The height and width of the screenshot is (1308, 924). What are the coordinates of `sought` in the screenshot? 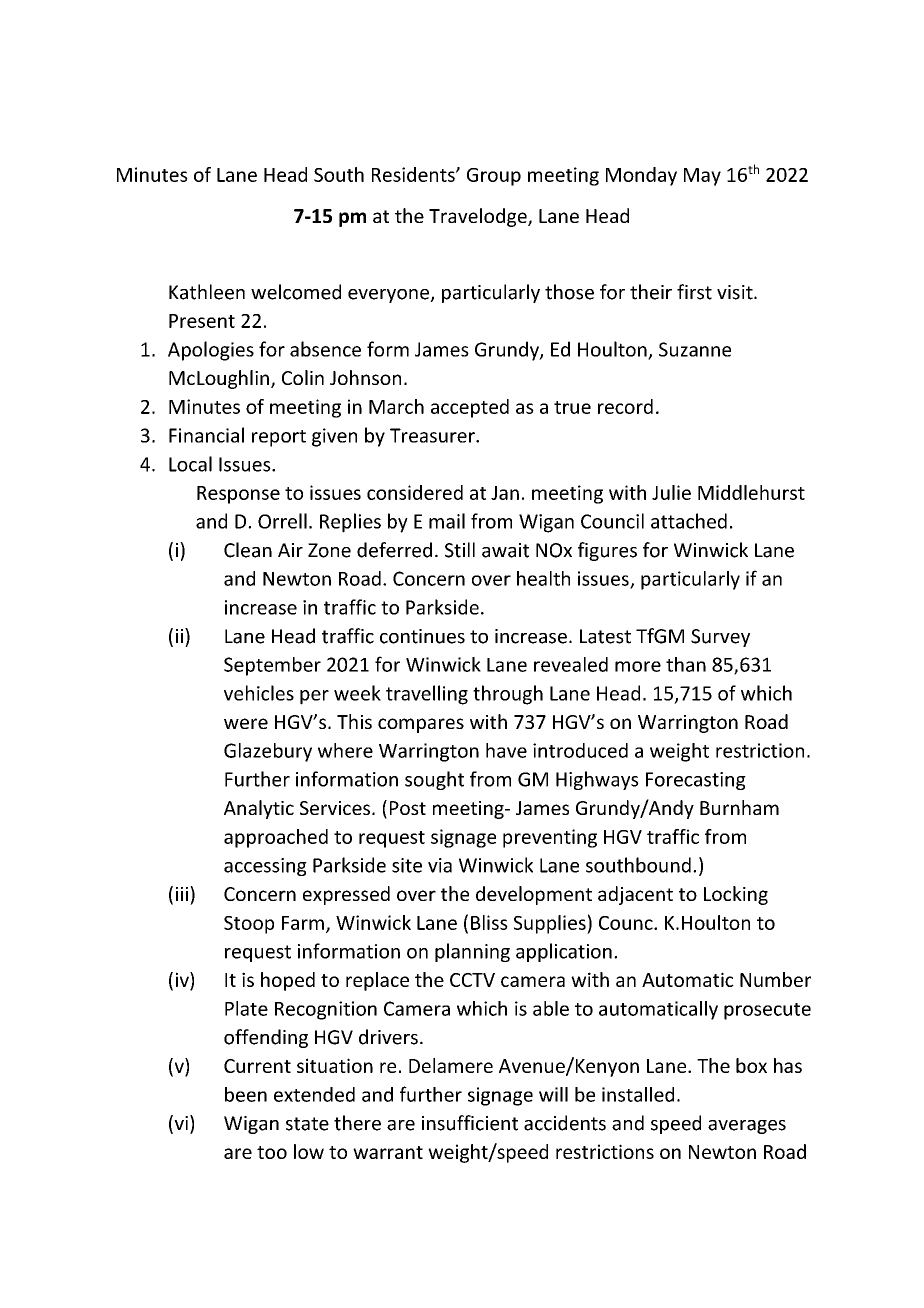 It's located at (434, 780).
